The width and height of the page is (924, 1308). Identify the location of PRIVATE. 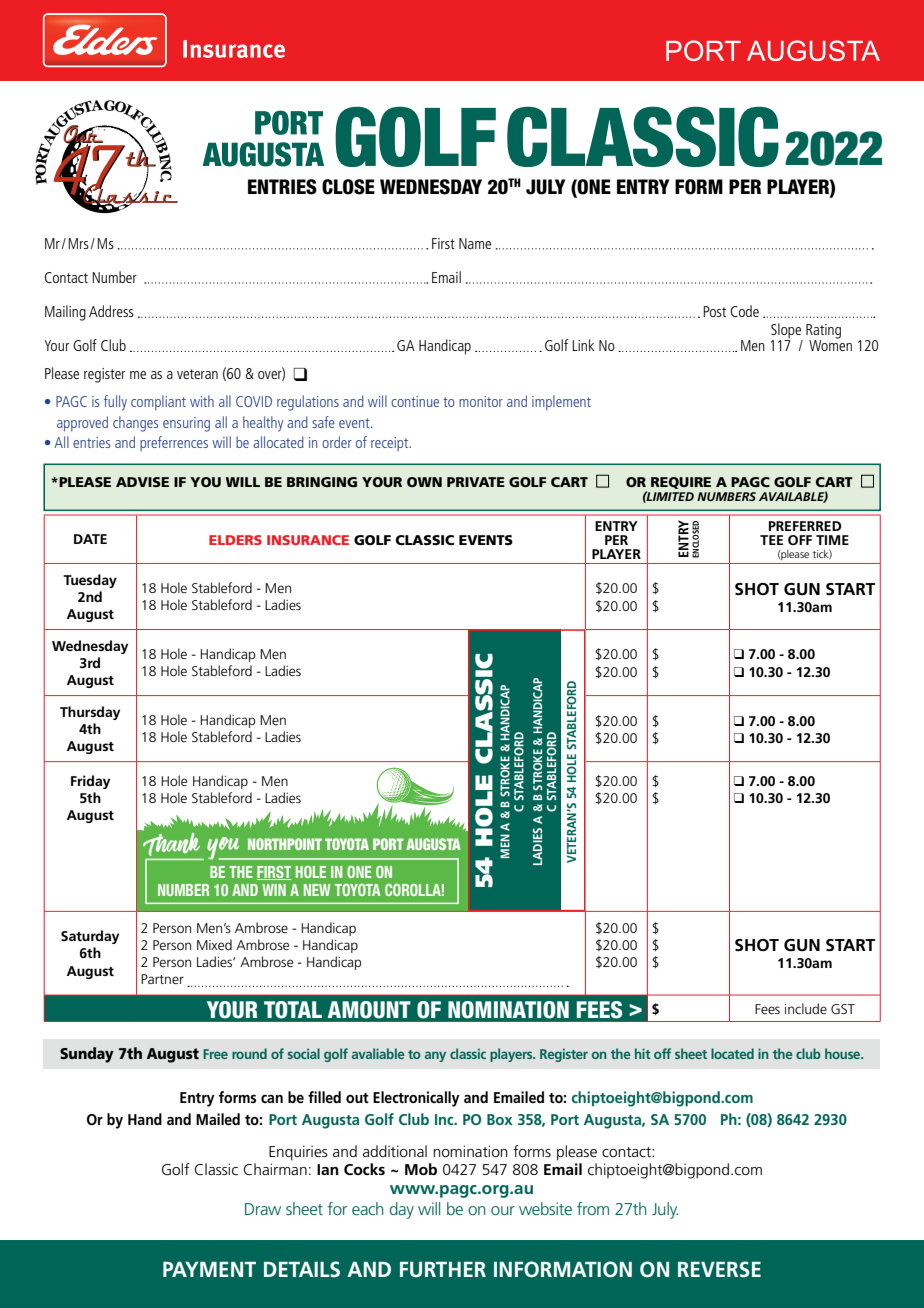
(476, 482).
